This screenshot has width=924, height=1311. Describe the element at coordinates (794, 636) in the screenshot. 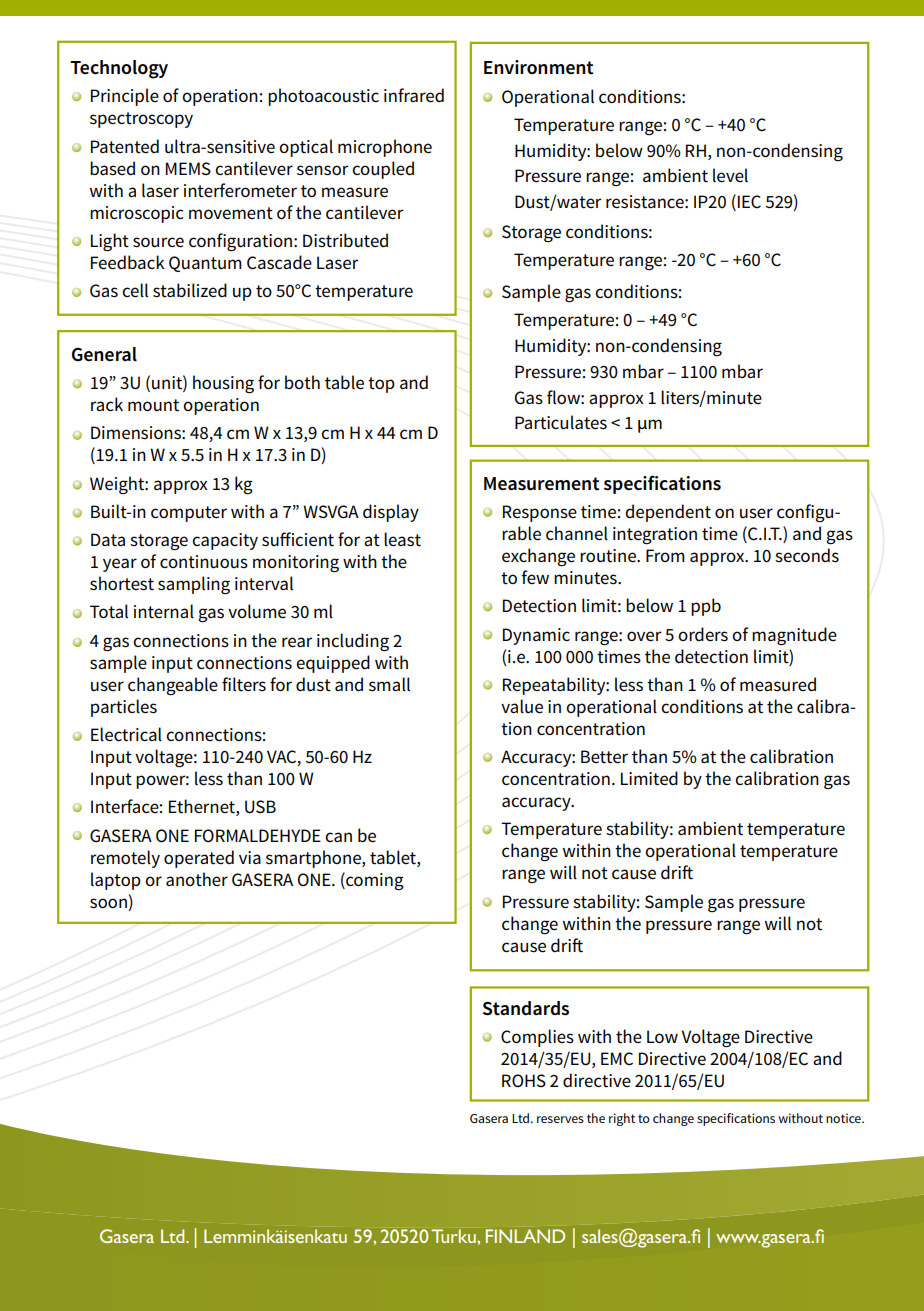

I see `magnitude` at that location.
